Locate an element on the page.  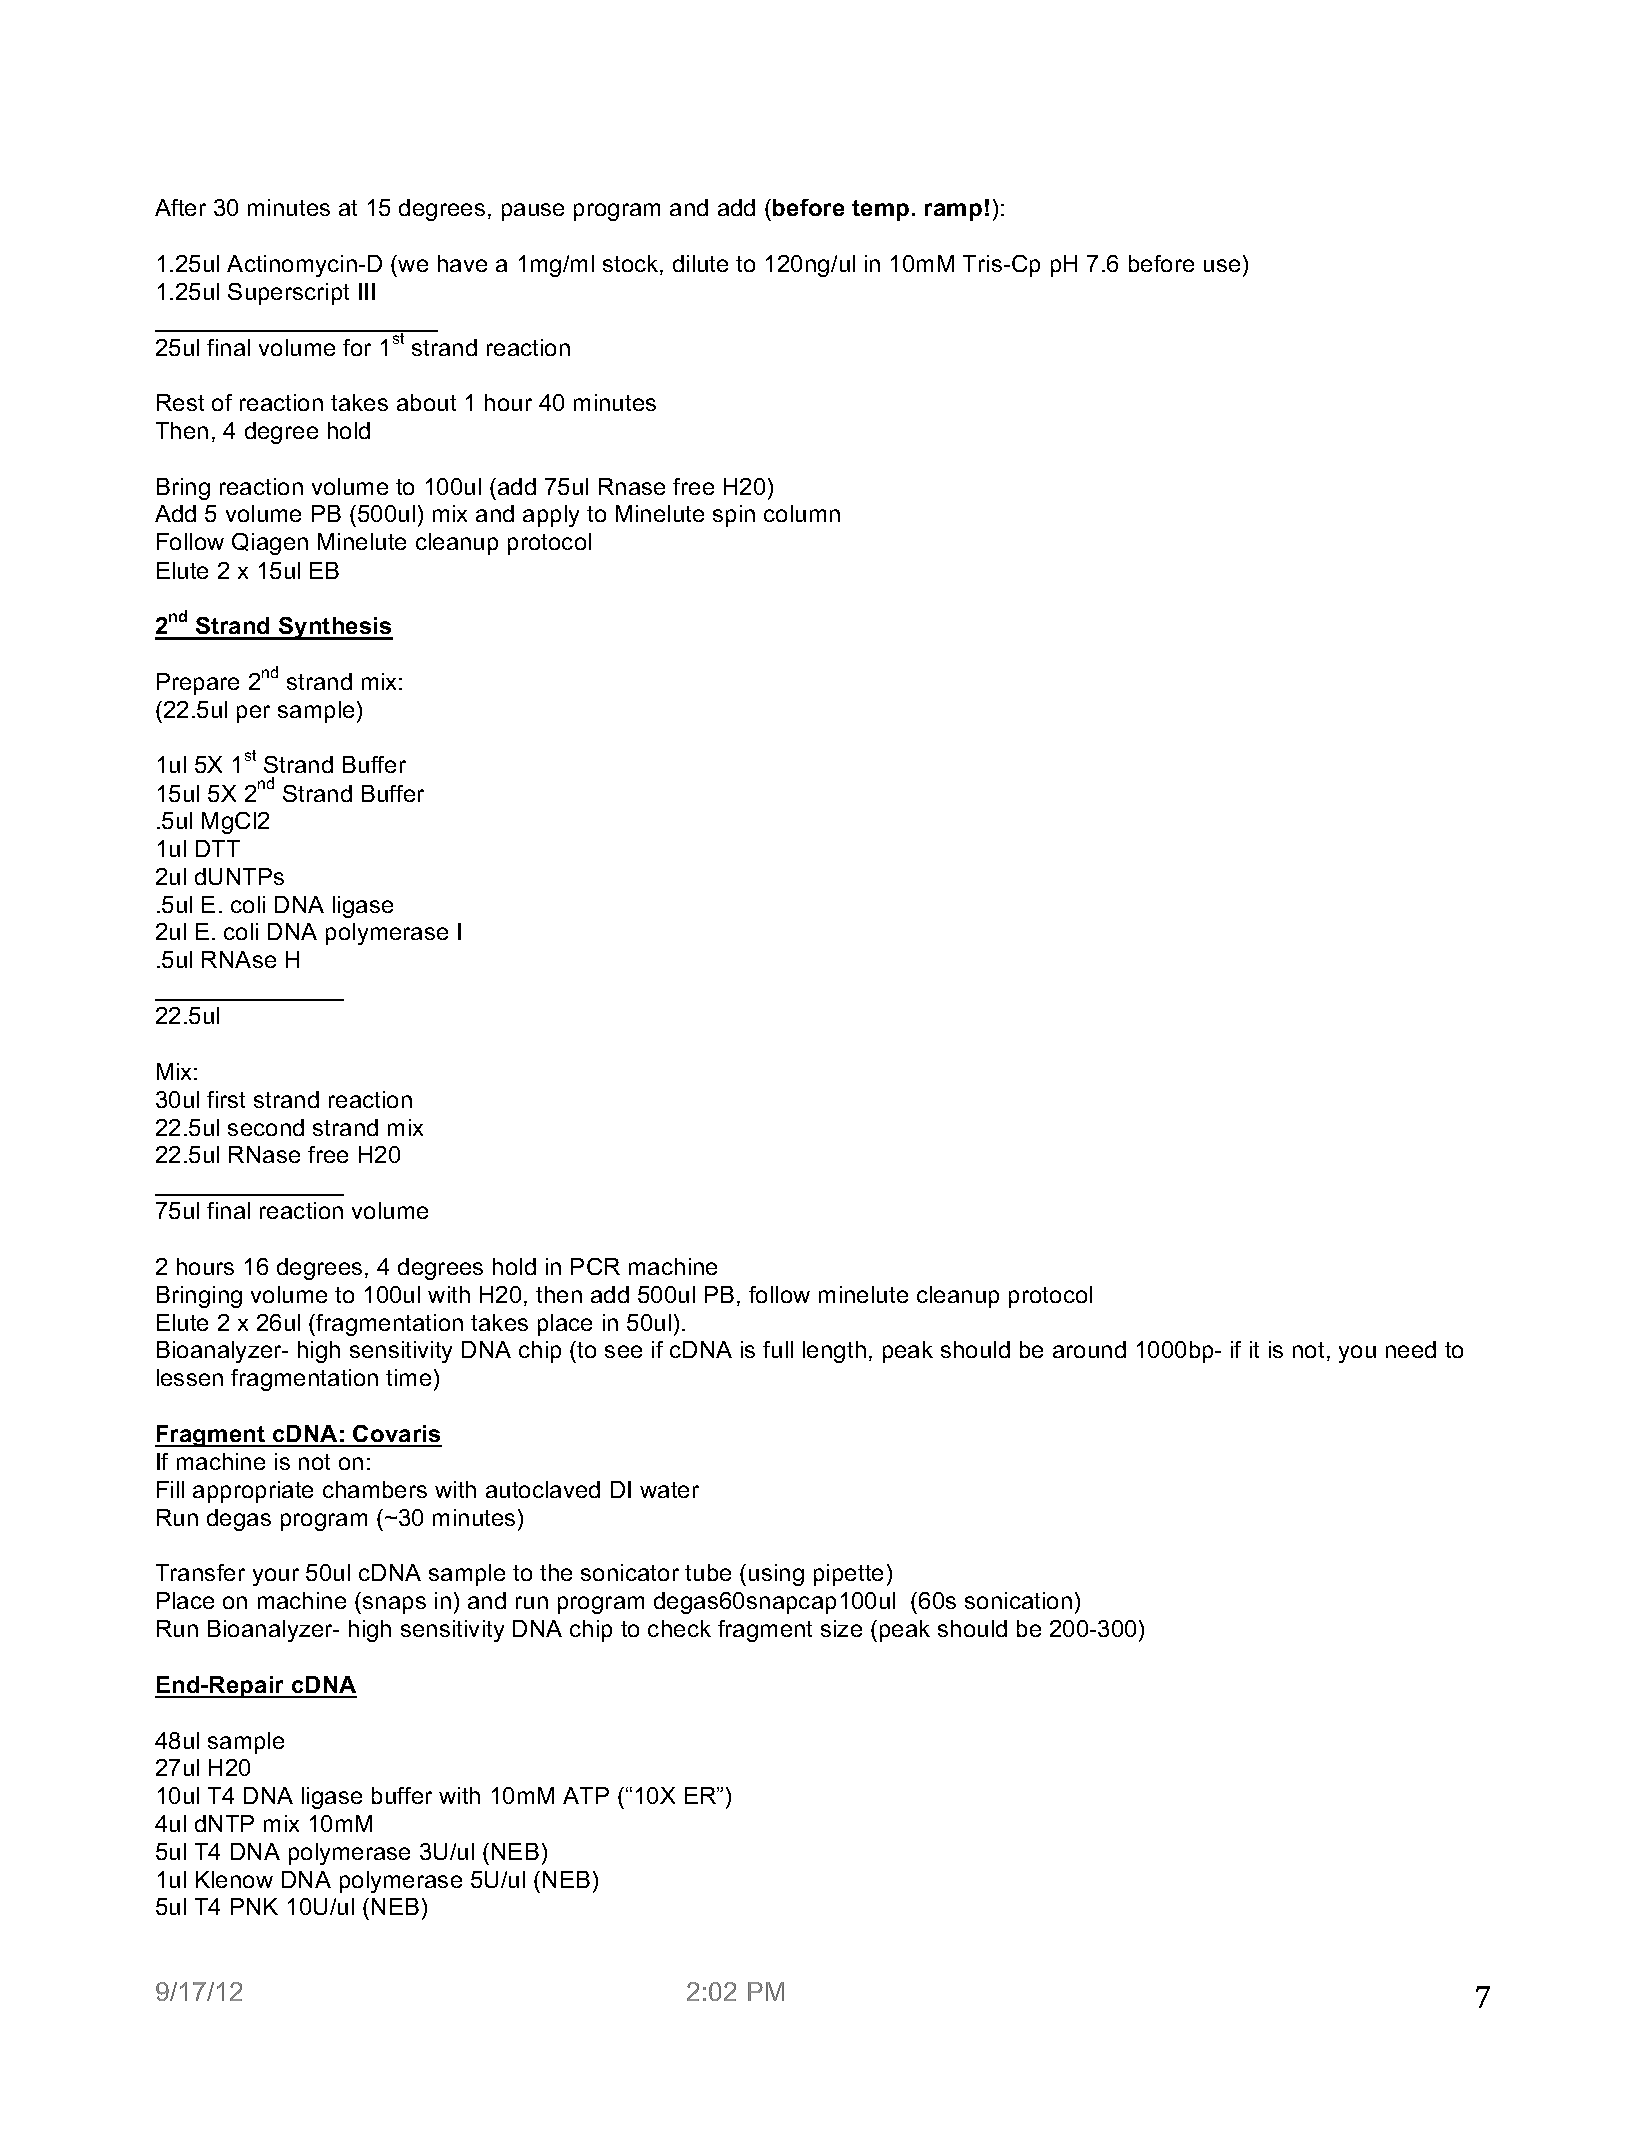
column is located at coordinates (802, 513).
